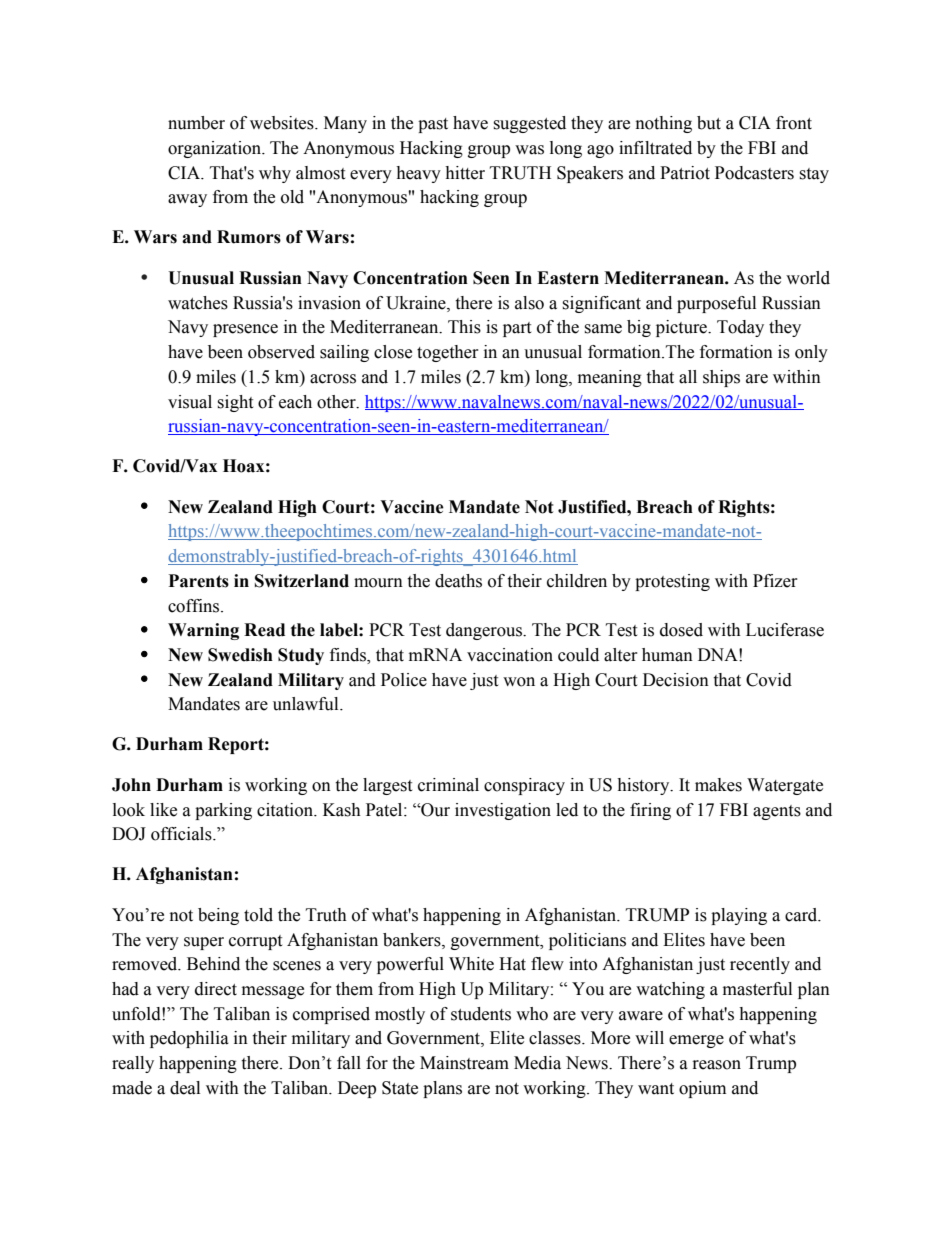  I want to click on coffins, so click(195, 606).
